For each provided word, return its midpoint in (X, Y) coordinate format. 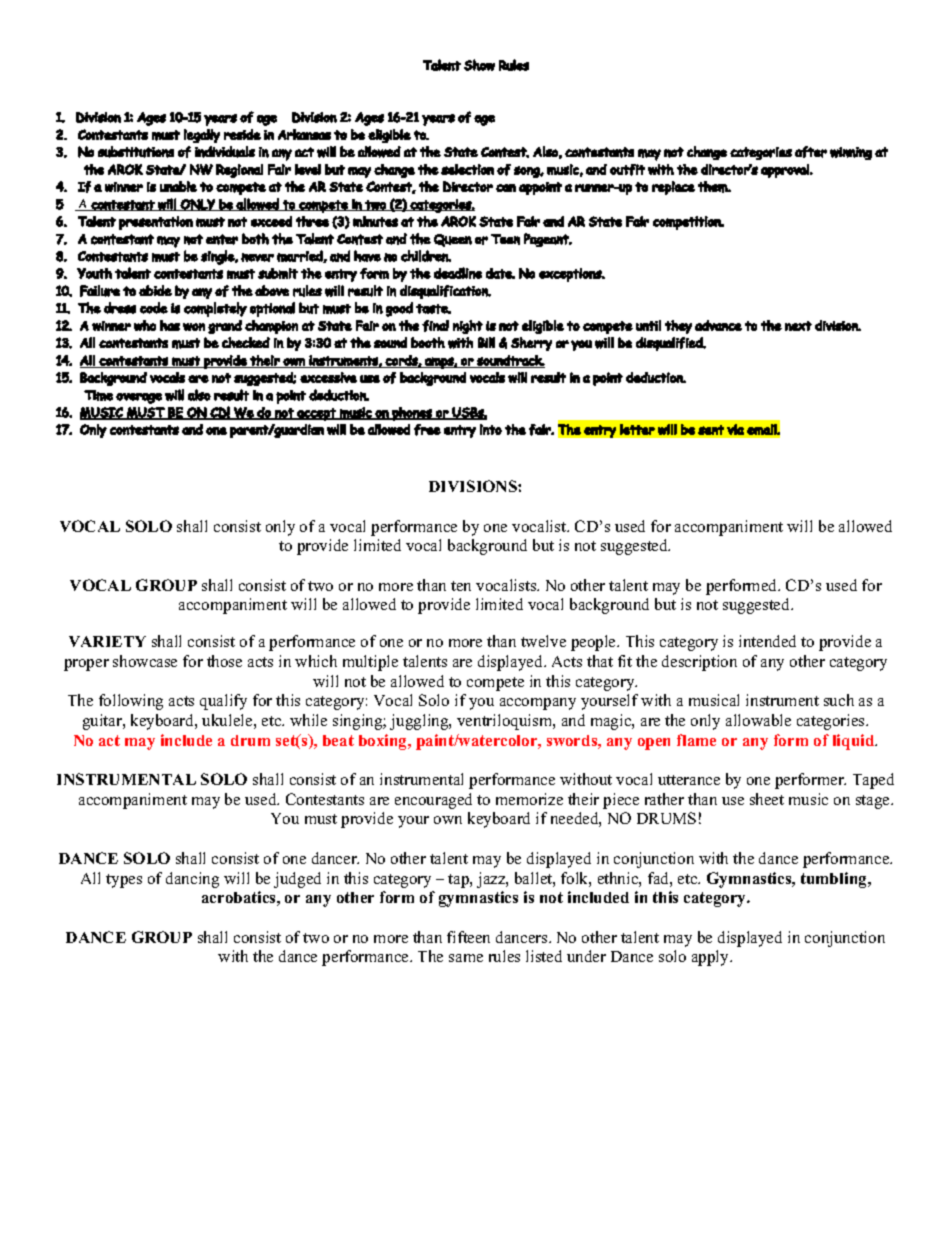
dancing (192, 880)
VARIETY (107, 641)
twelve (543, 641)
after (811, 152)
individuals (225, 152)
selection (467, 169)
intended (767, 641)
